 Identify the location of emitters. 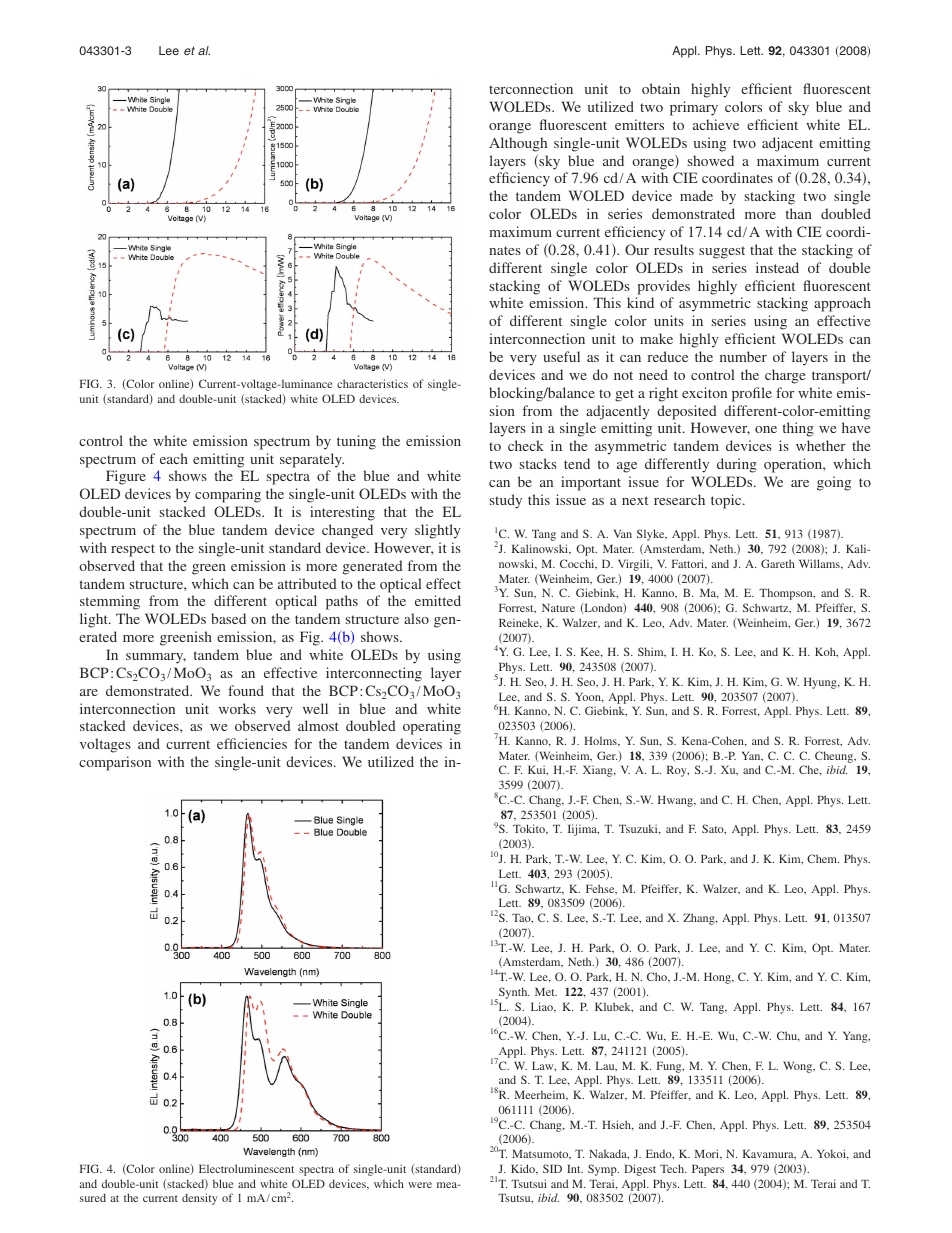
(639, 124).
